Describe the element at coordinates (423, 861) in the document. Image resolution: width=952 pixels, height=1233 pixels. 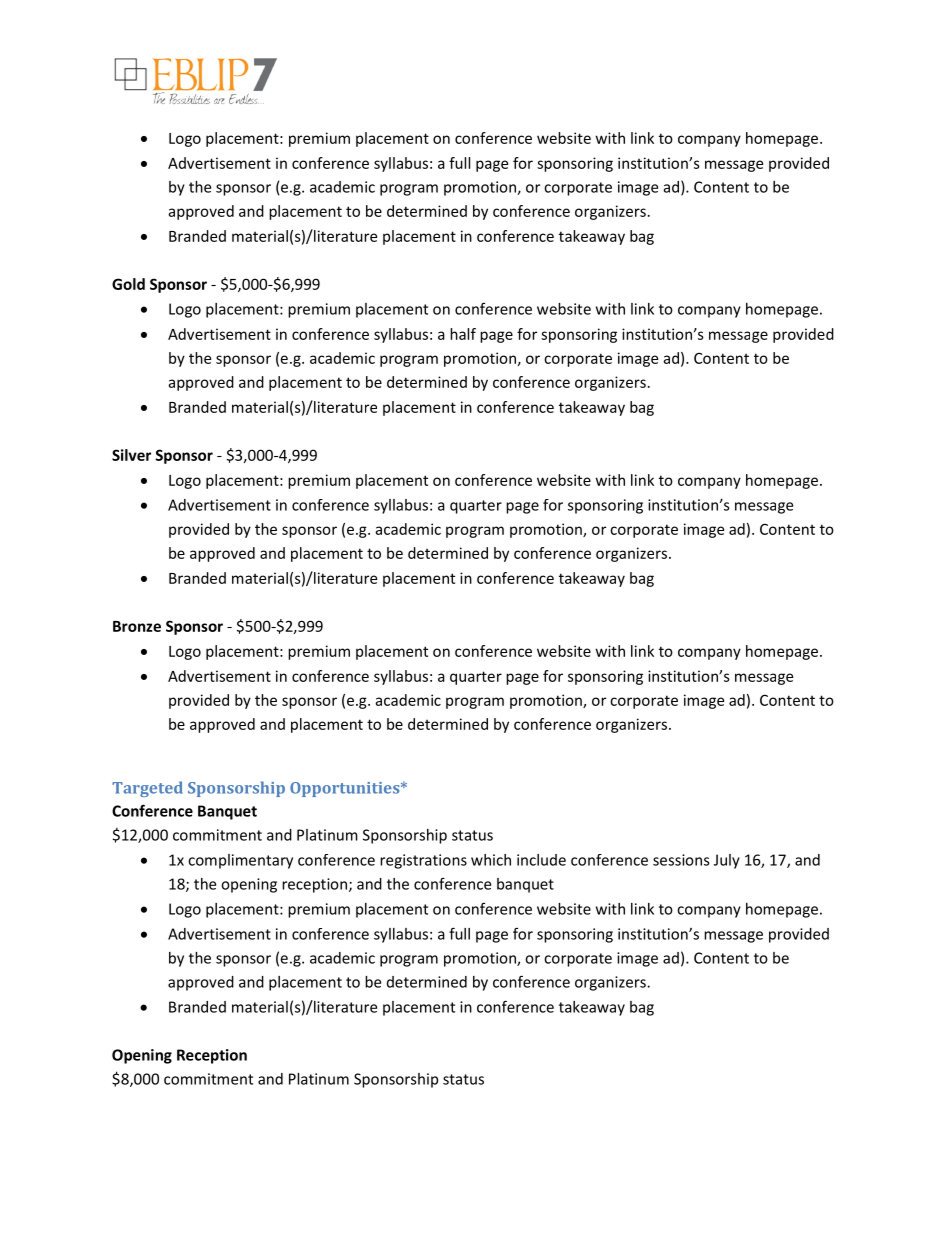
I see `registrations` at that location.
